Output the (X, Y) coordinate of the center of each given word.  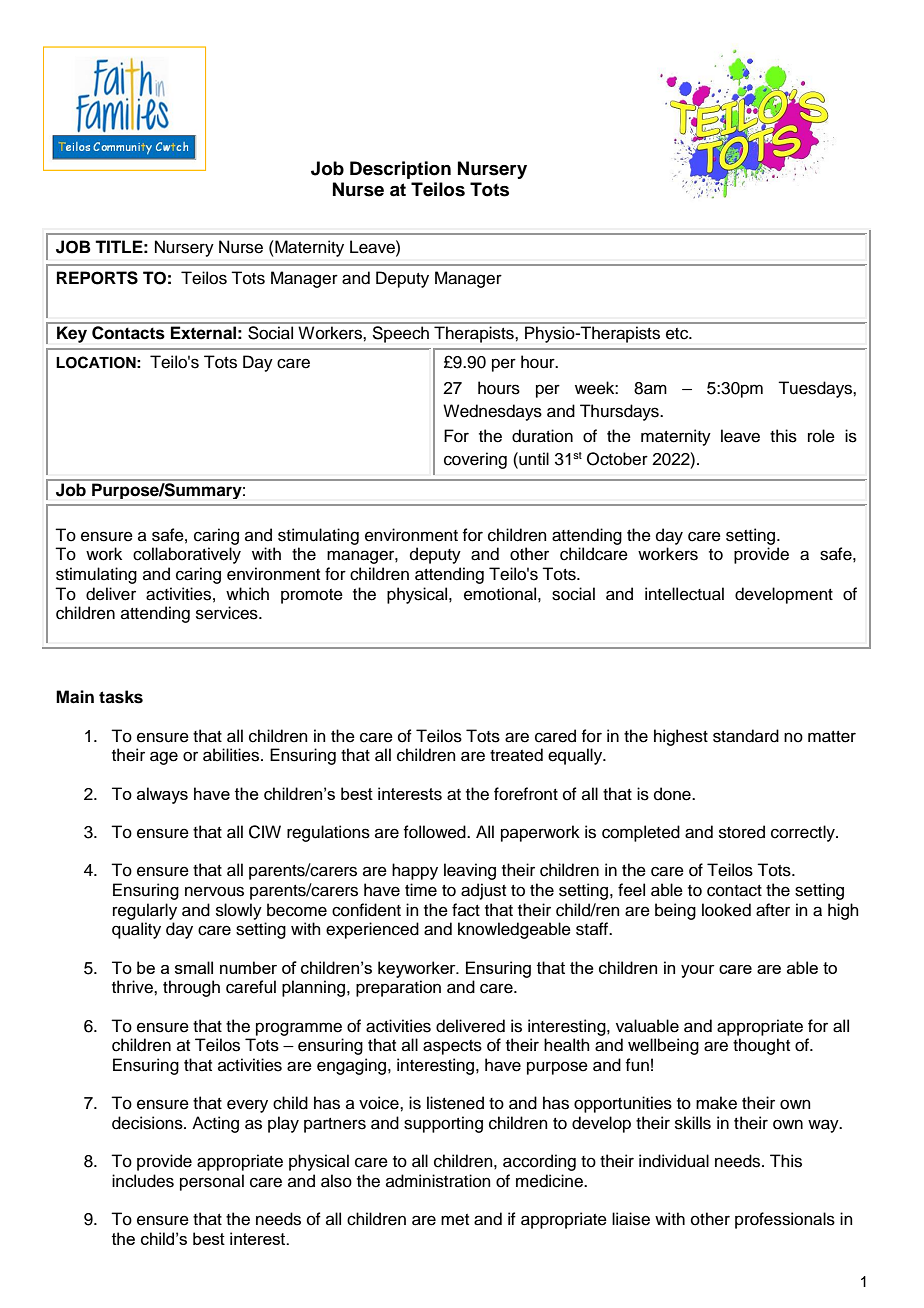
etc (678, 334)
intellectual (684, 594)
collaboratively (187, 555)
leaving (470, 871)
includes (143, 1181)
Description (400, 170)
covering (475, 460)
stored (742, 832)
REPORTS (97, 278)
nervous (214, 891)
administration (438, 1181)
